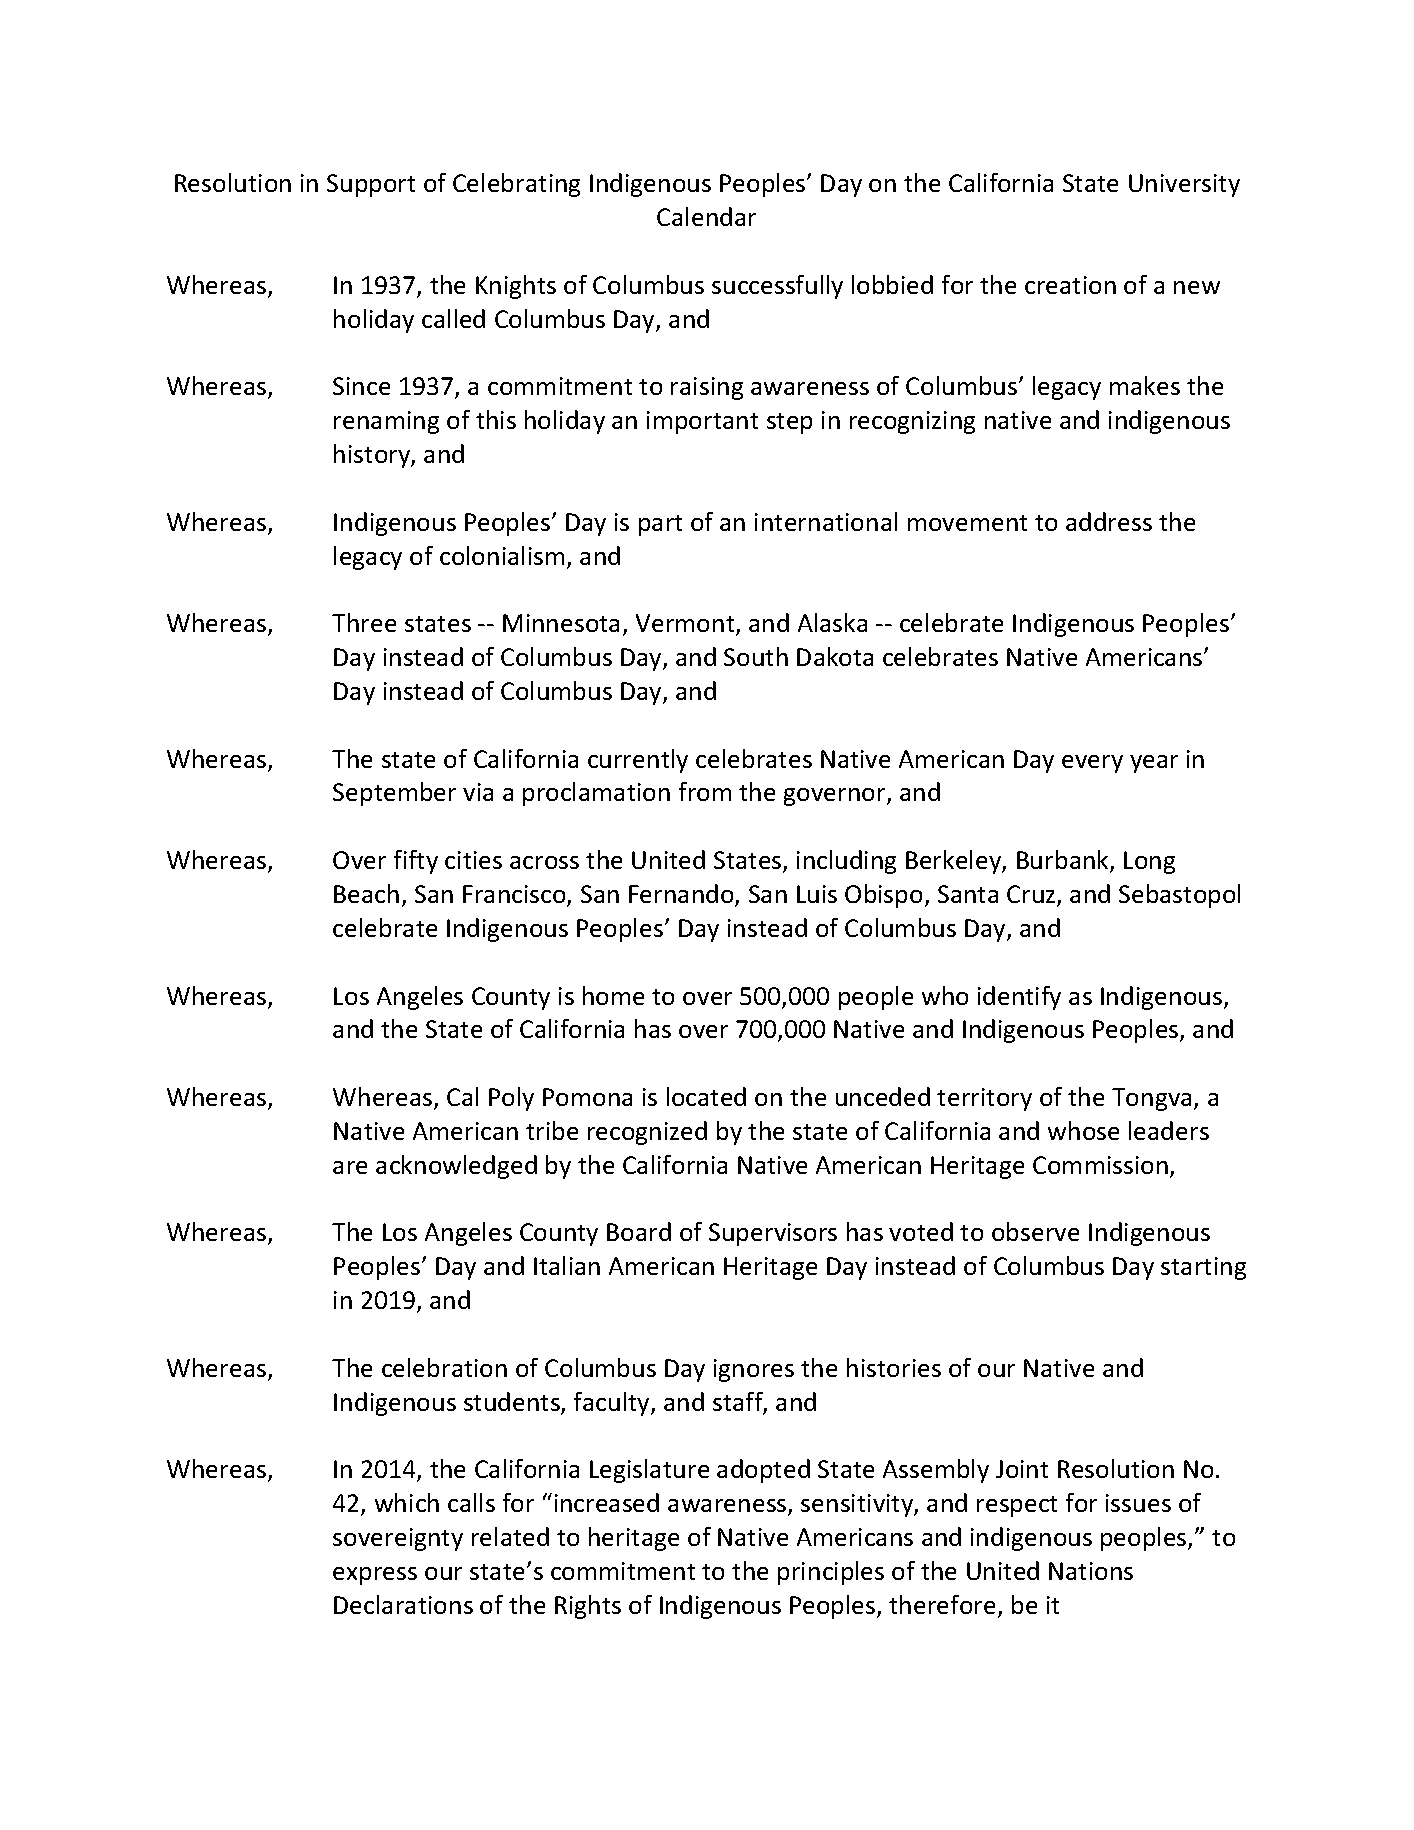 The height and width of the image is (1830, 1414). Describe the element at coordinates (1070, 285) in the image. I see `creation` at that location.
